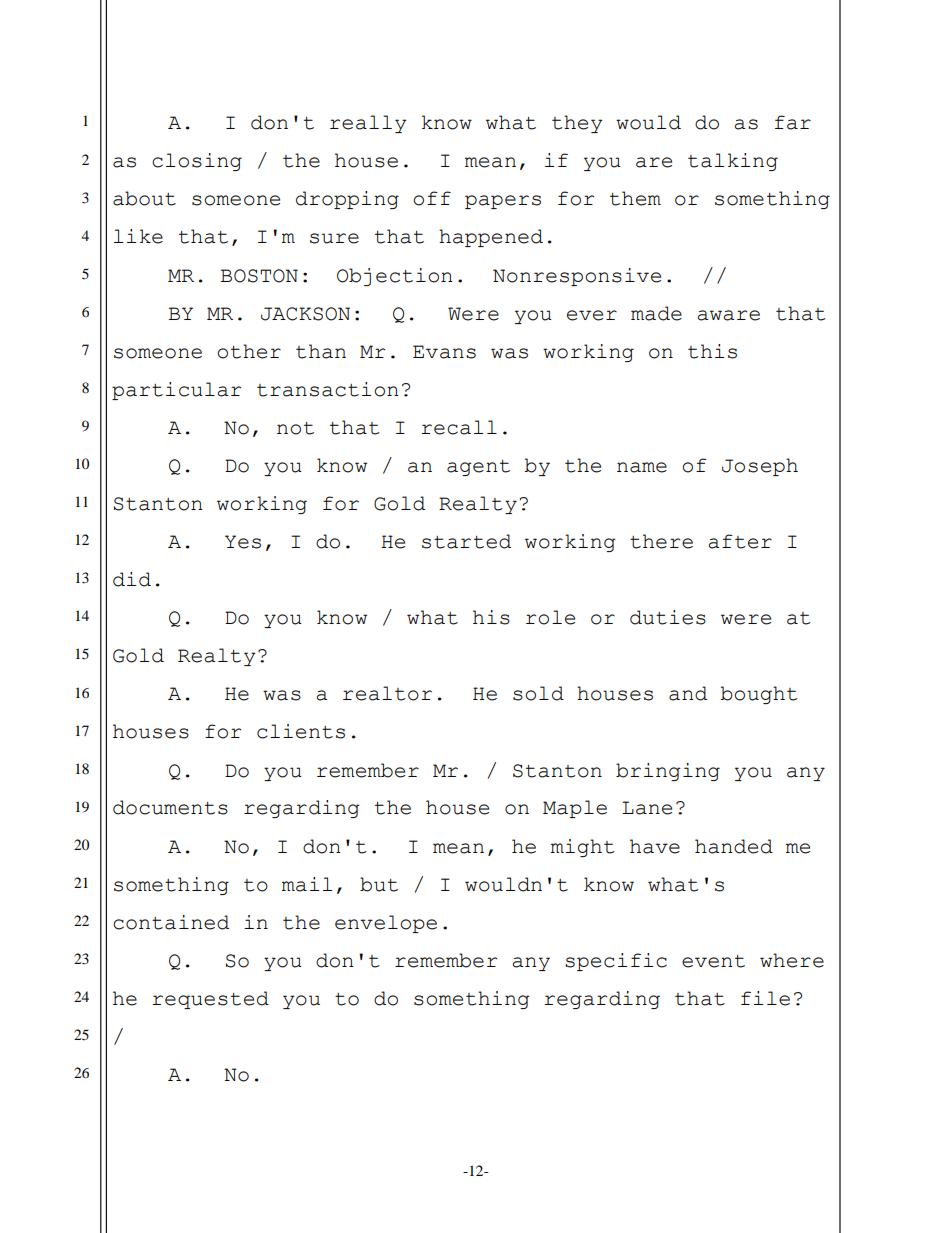  Describe the element at coordinates (243, 542) in the screenshot. I see `Yes` at that location.
